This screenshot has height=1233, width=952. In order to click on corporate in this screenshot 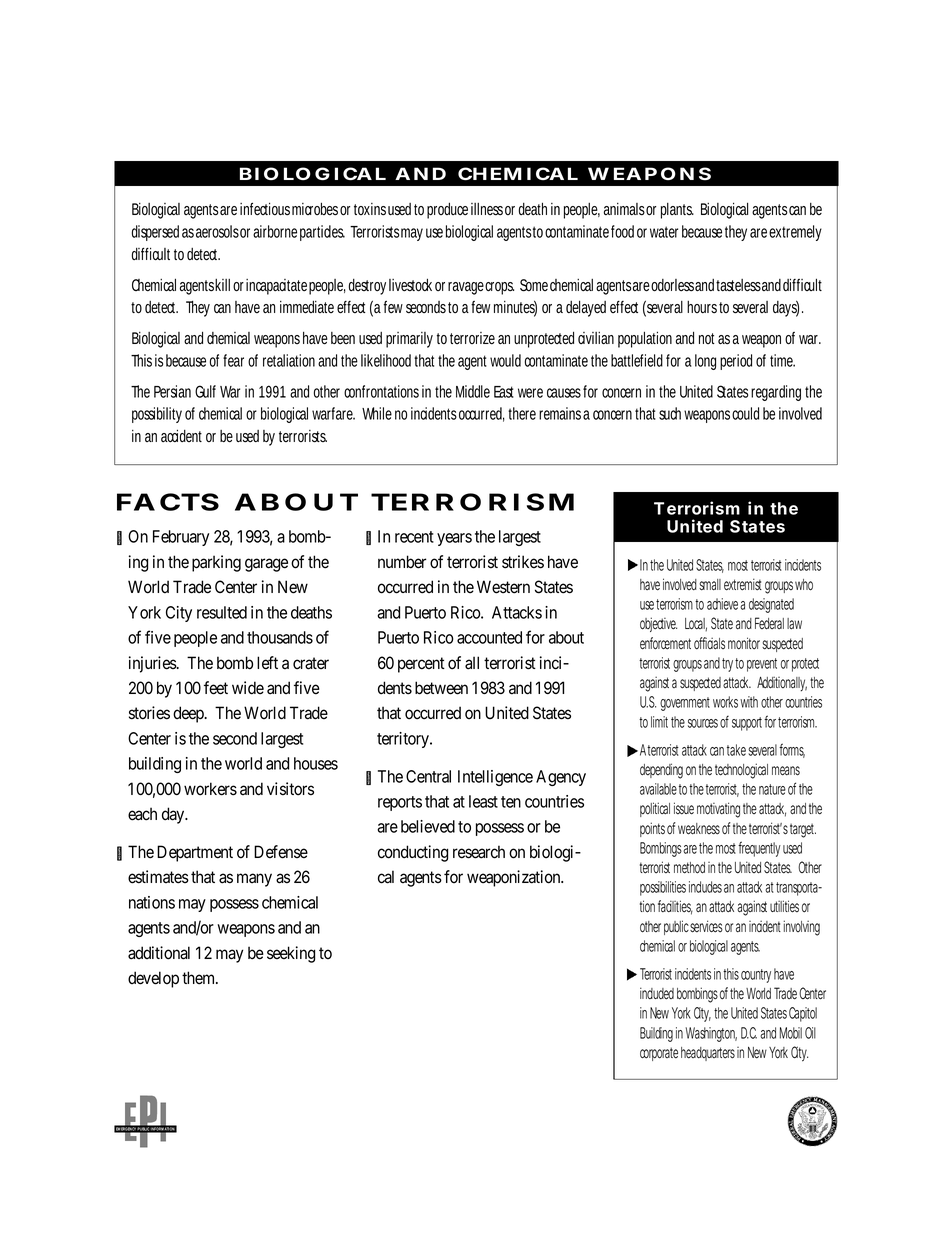, I will do `click(659, 1054)`.
